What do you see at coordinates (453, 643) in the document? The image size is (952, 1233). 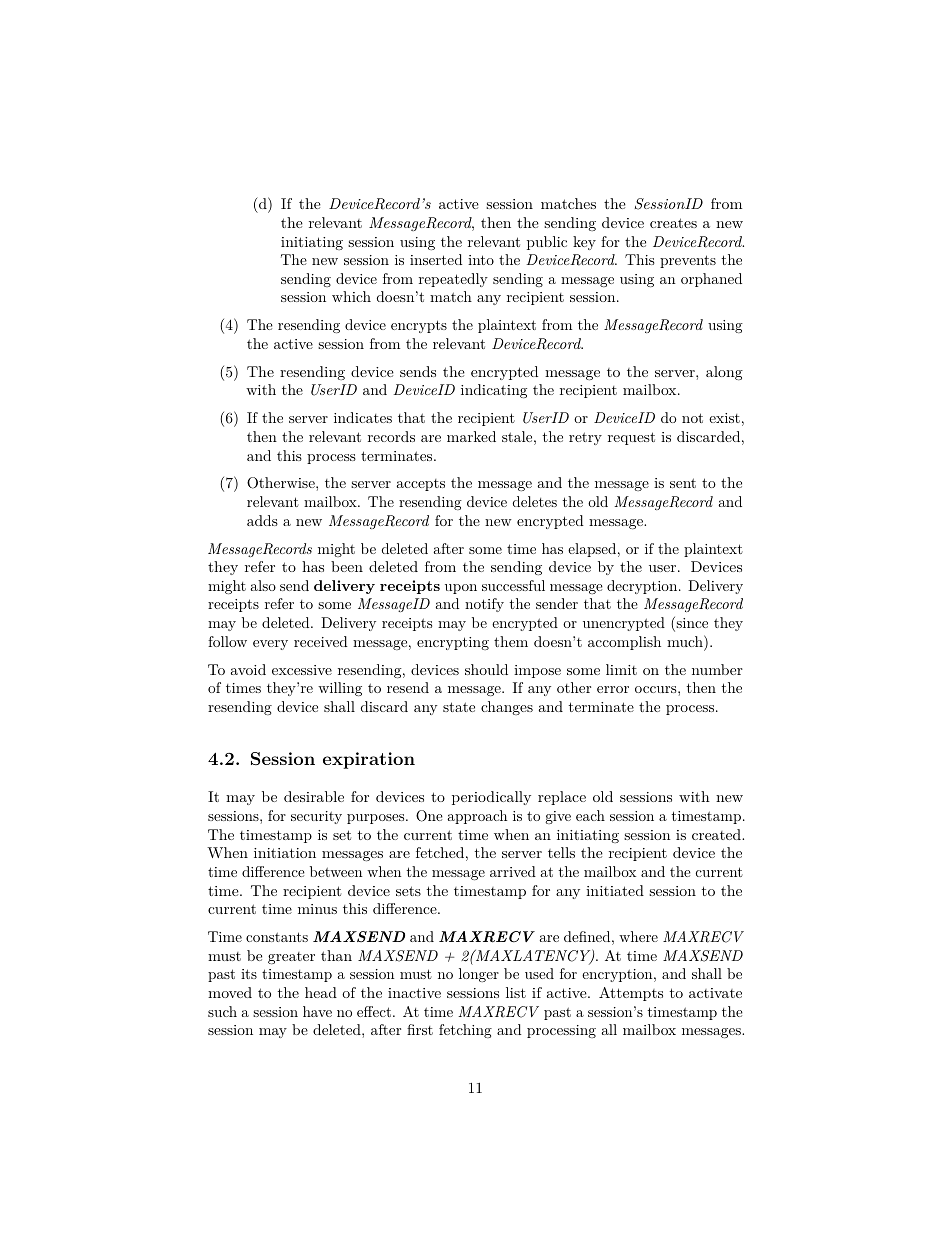 I see `encrypting` at bounding box center [453, 643].
